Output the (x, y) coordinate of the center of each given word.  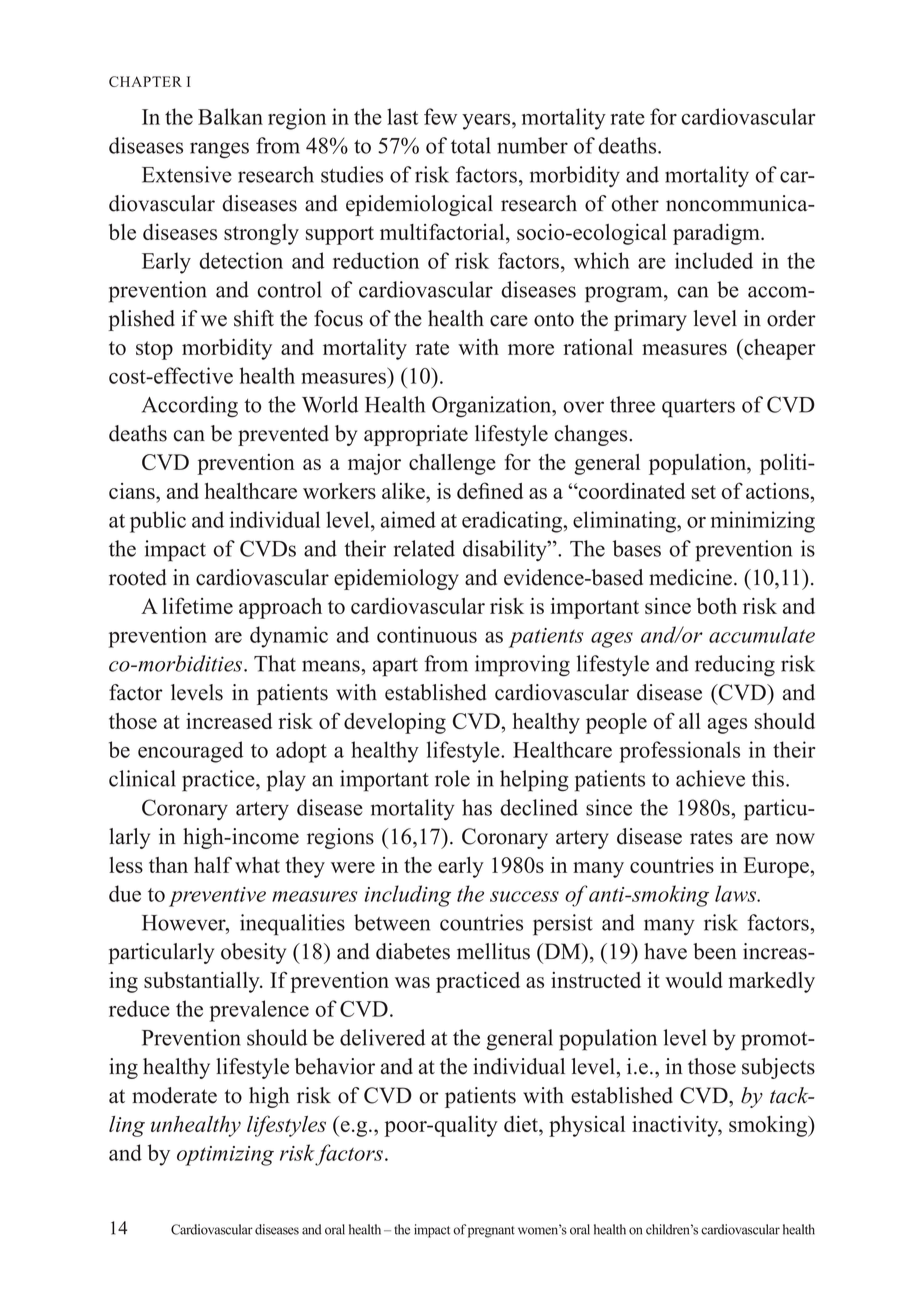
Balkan (230, 116)
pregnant (491, 1232)
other (635, 203)
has (477, 807)
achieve (710, 778)
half (213, 864)
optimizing (225, 1156)
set (704, 492)
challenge (452, 464)
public (158, 522)
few (440, 116)
